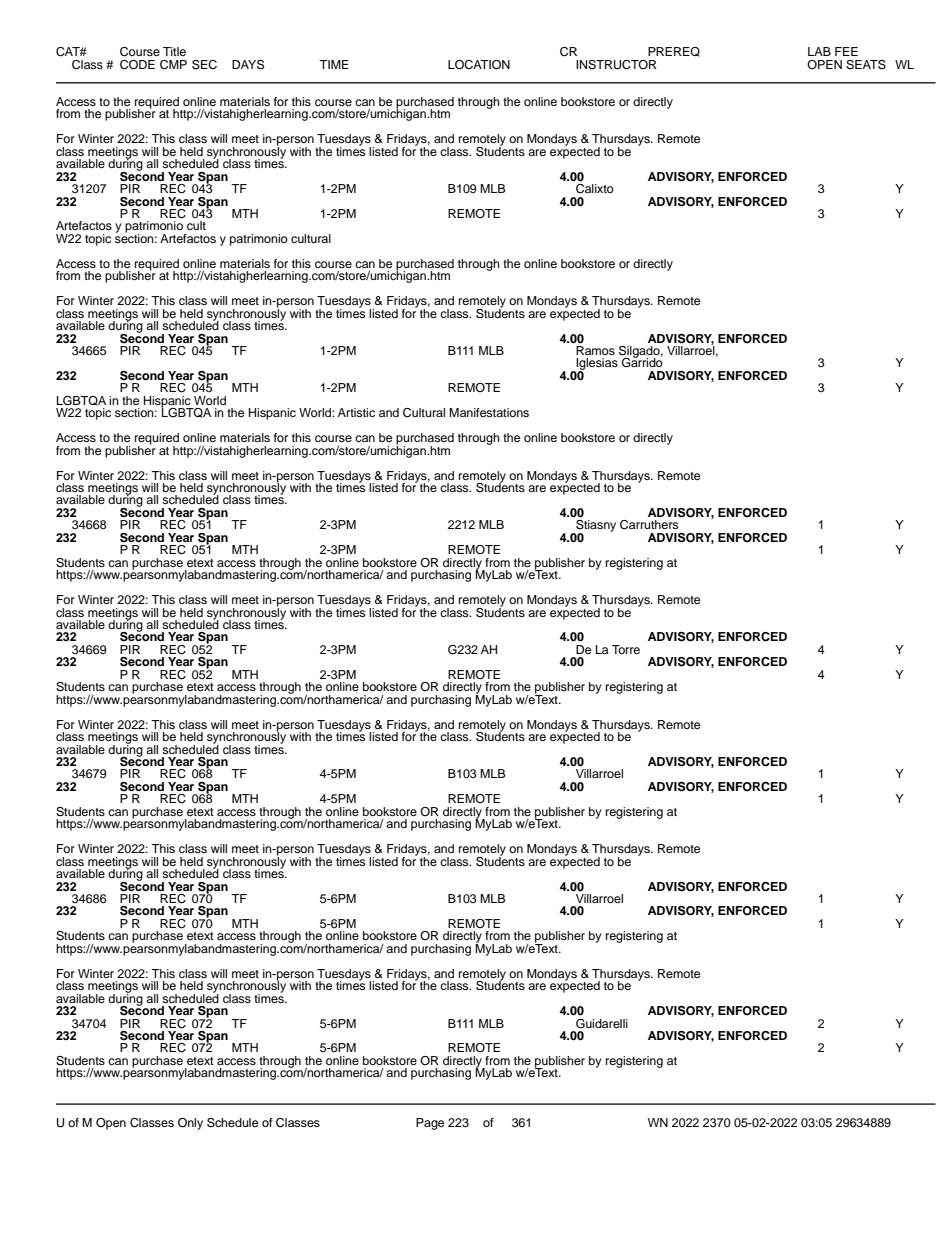  What do you see at coordinates (430, 1124) in the screenshot?
I see `Page` at bounding box center [430, 1124].
